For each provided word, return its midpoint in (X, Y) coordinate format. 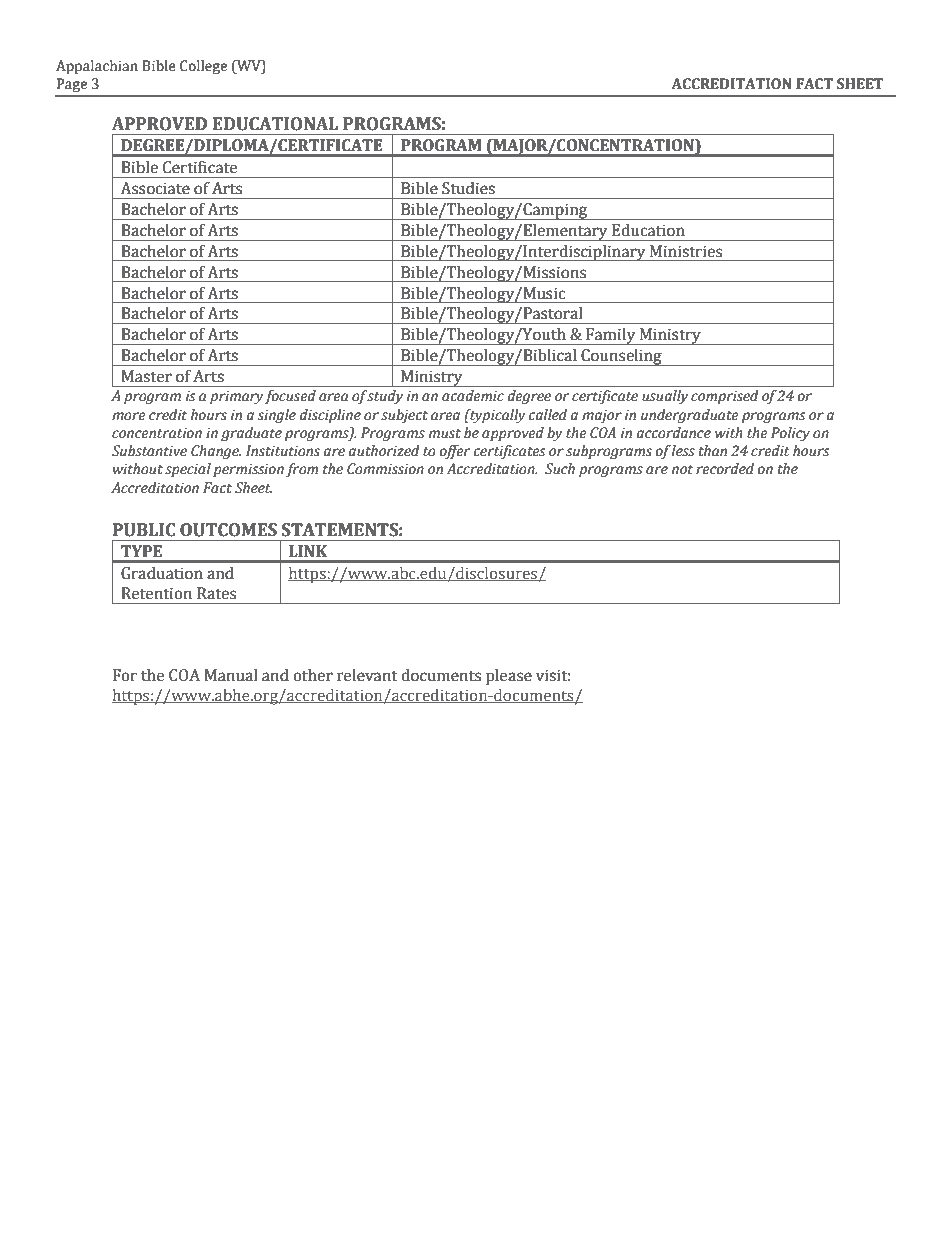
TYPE (141, 551)
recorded (725, 469)
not (682, 470)
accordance (674, 433)
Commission (385, 469)
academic (473, 396)
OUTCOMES (228, 530)
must (445, 434)
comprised (725, 397)
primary (237, 397)
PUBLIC (144, 530)
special (188, 470)
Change (216, 452)
